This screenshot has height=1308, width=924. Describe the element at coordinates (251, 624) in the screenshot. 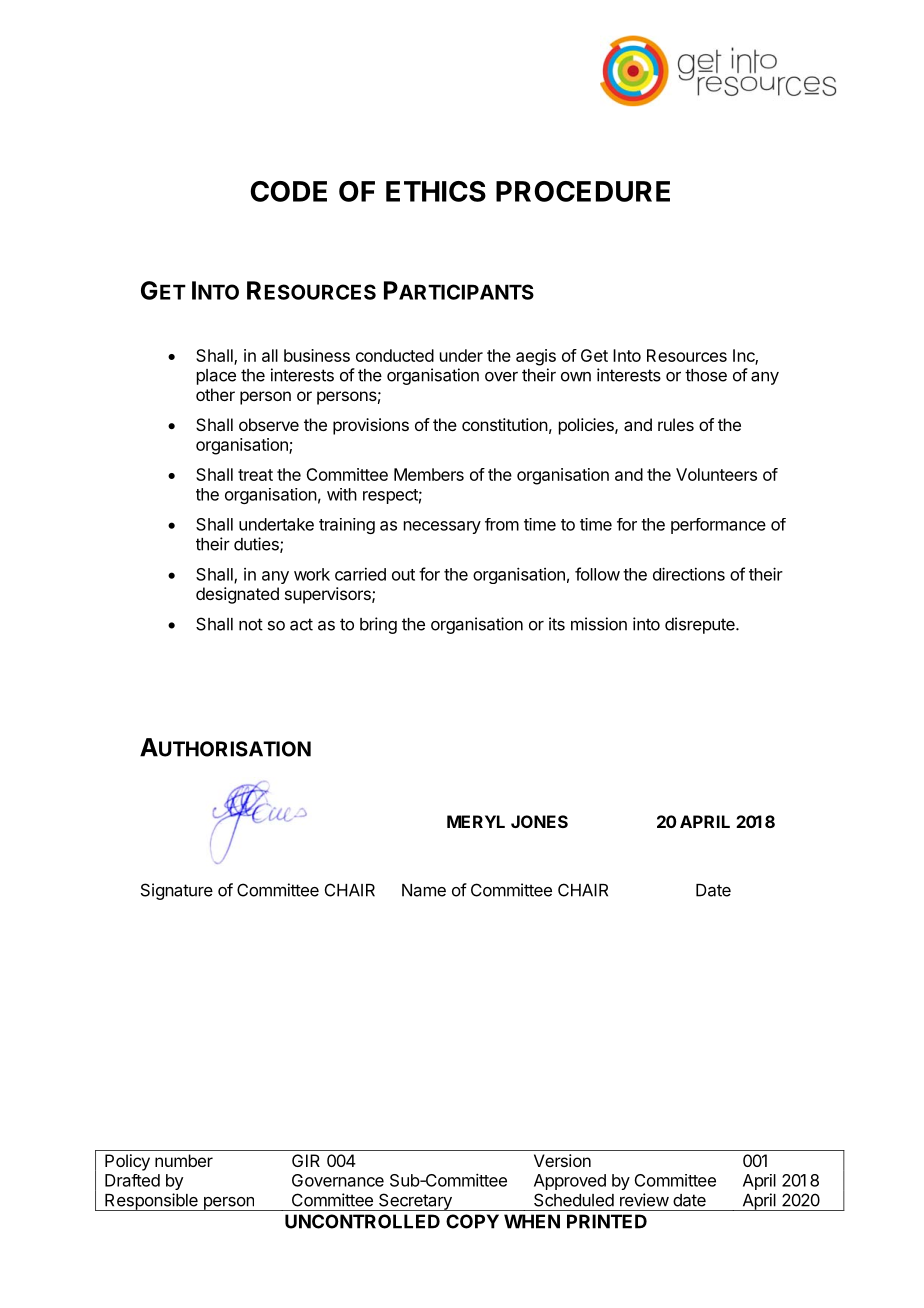

I see `not` at that location.
